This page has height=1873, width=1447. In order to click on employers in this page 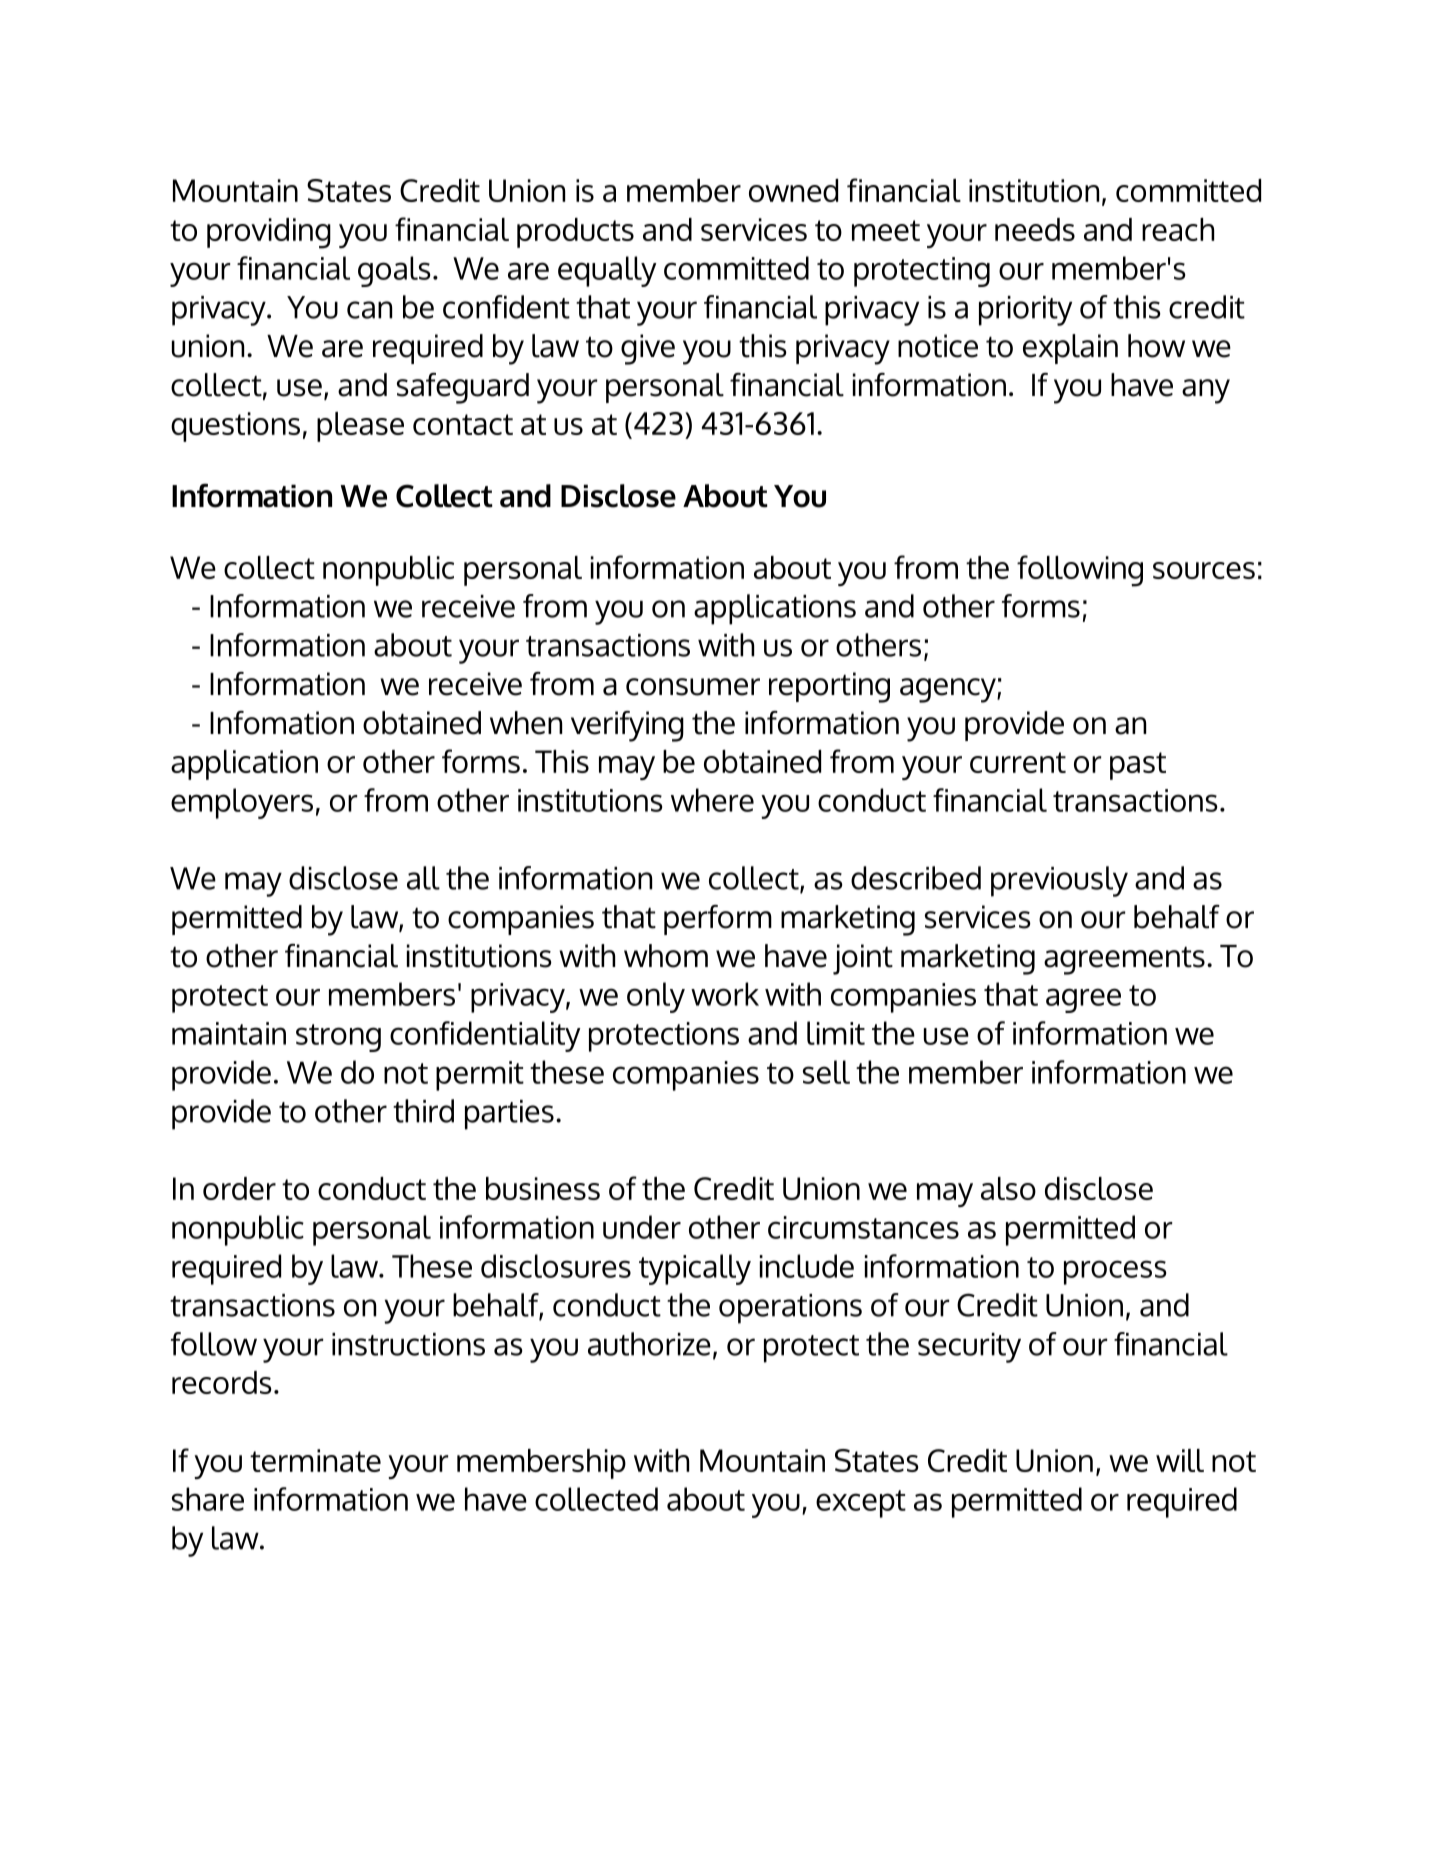, I will do `click(242, 803)`.
